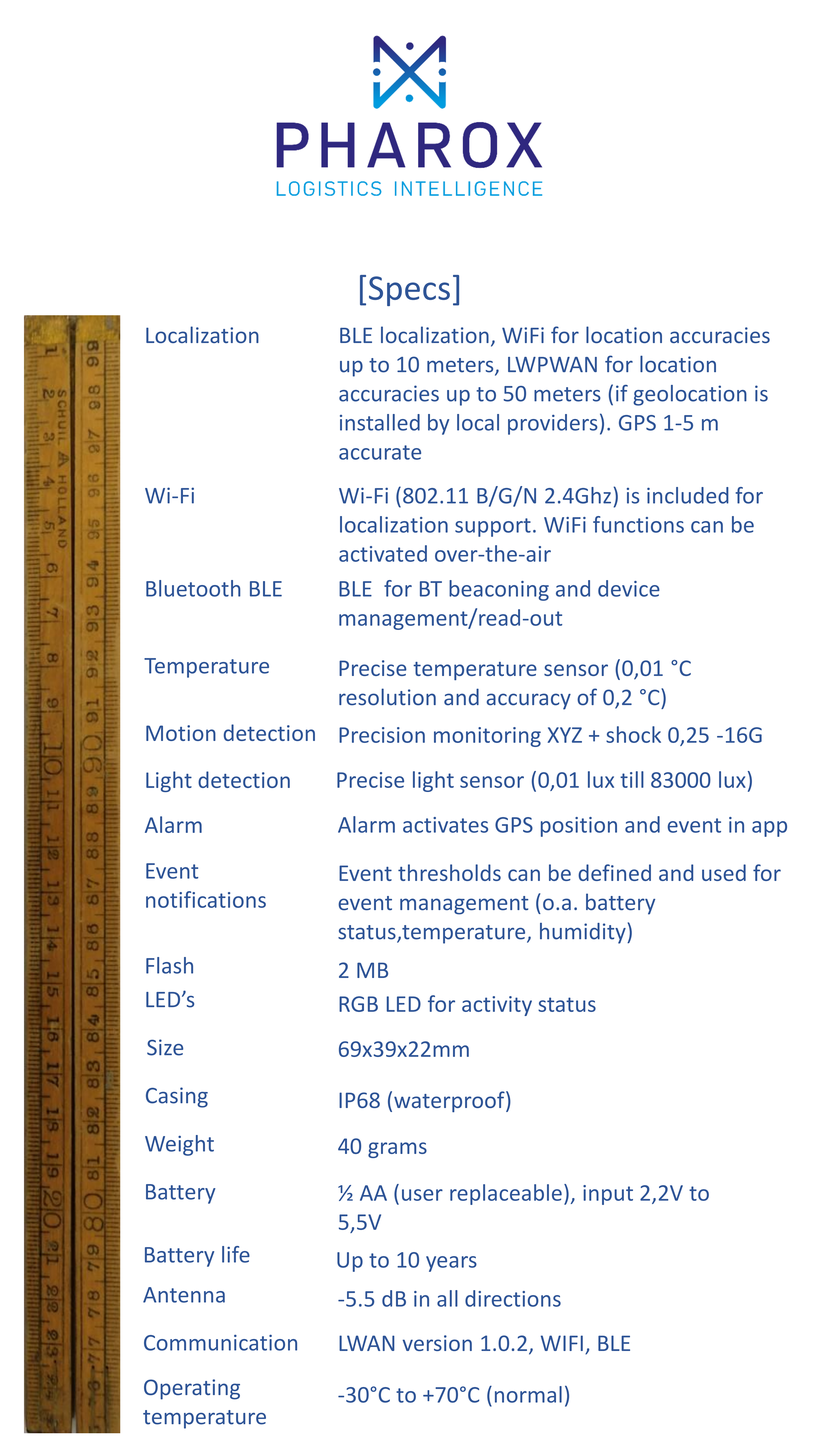 This page has height=1456, width=819. What do you see at coordinates (220, 1343) in the page?
I see `Communication` at bounding box center [220, 1343].
